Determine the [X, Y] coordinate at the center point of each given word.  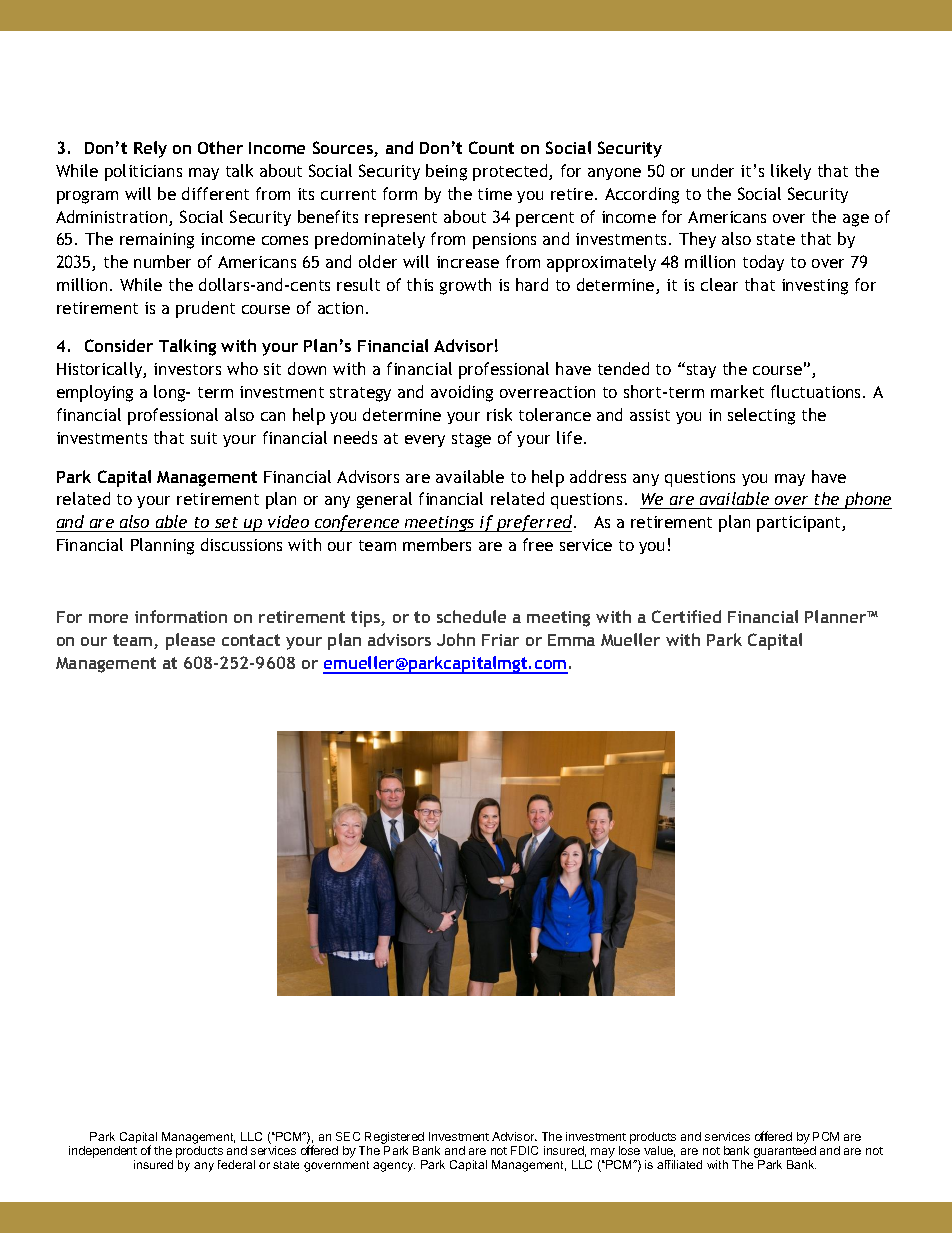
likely [791, 172]
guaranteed [785, 1153]
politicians [143, 172]
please [190, 641]
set [226, 522]
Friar [500, 640]
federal [236, 1164]
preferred [535, 523]
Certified [686, 616]
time [495, 194]
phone [867, 500]
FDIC [524, 1150]
